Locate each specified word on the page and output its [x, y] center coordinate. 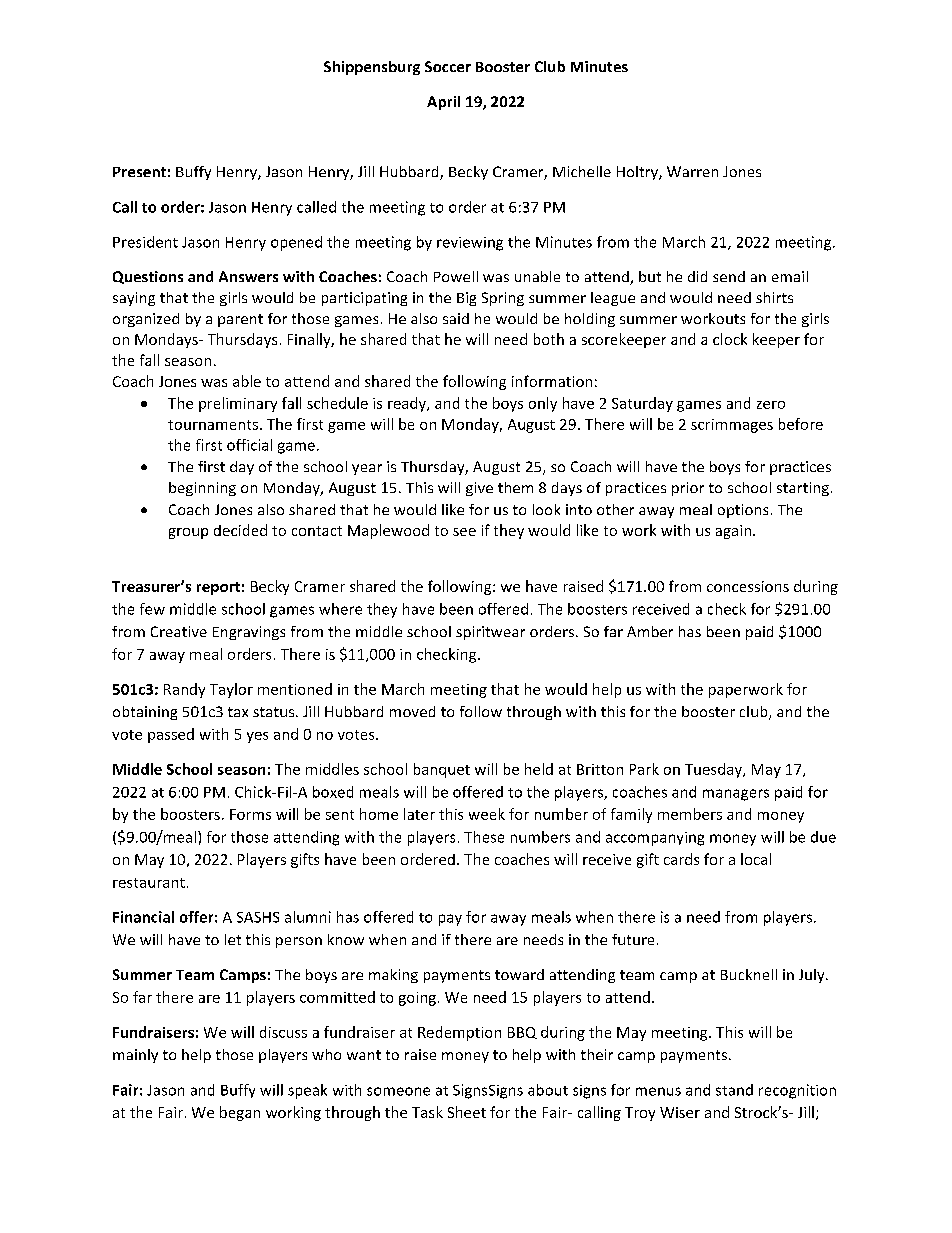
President [145, 242]
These [484, 837]
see [464, 532]
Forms [250, 814]
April [443, 103]
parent [240, 320]
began [240, 1113]
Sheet [467, 1112]
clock [730, 339]
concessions [748, 586]
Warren [692, 171]
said [456, 318]
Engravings [249, 633]
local [756, 859]
